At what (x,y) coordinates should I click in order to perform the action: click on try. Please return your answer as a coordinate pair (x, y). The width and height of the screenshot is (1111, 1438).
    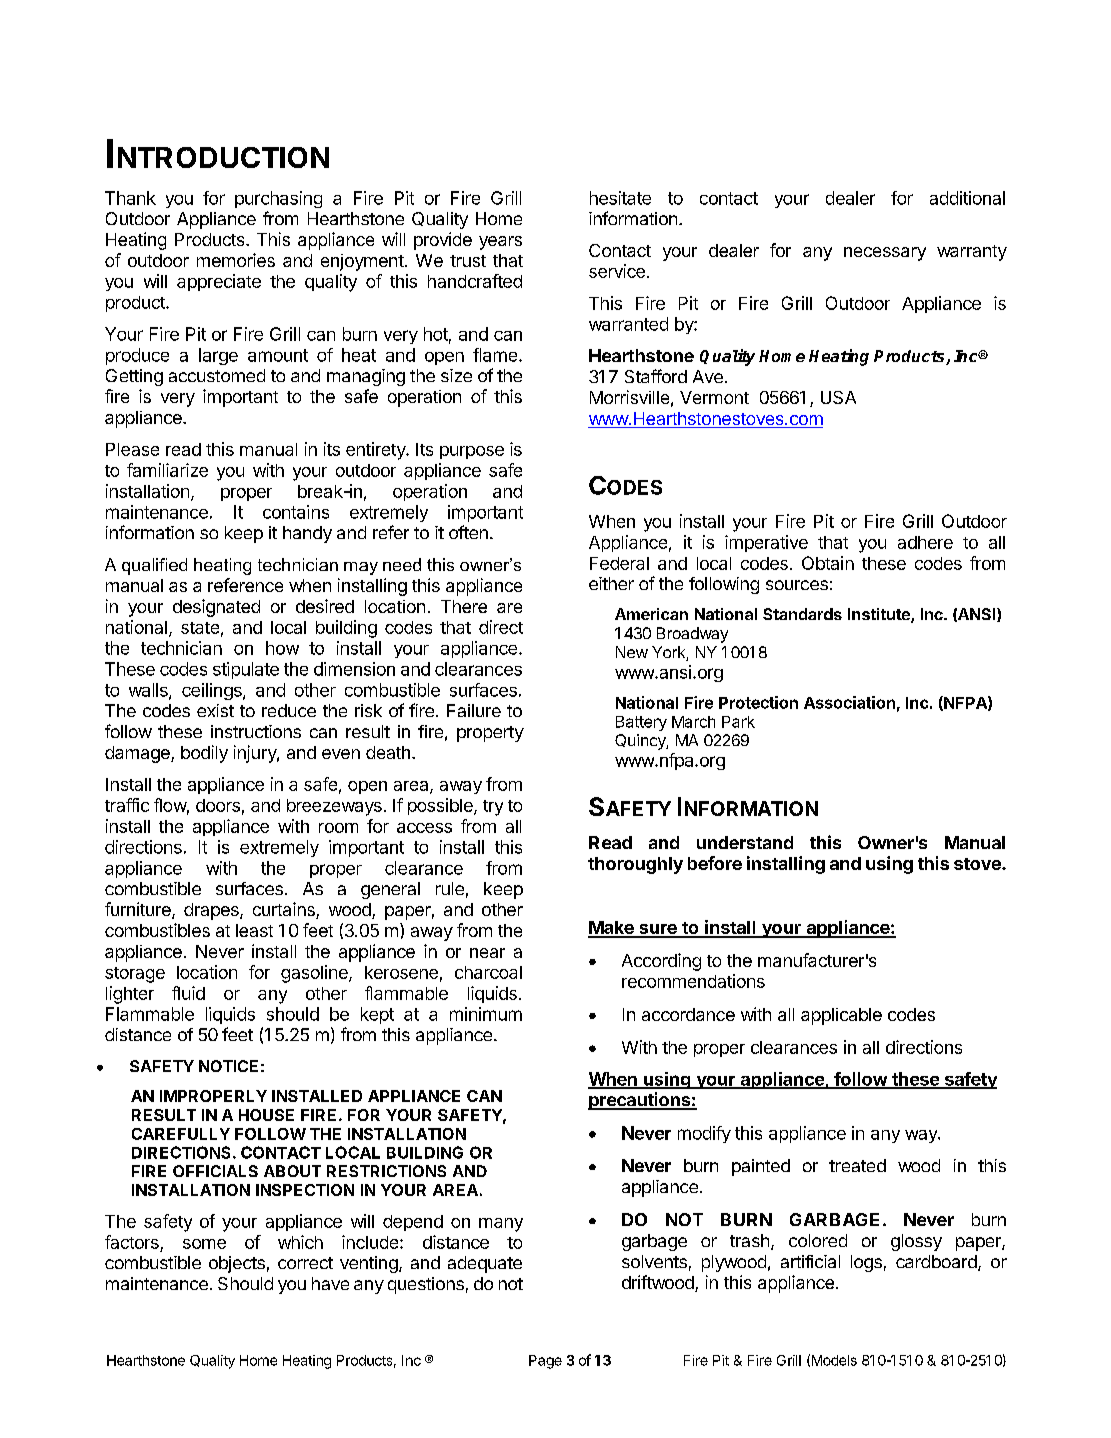
    Looking at the image, I should click on (493, 808).
